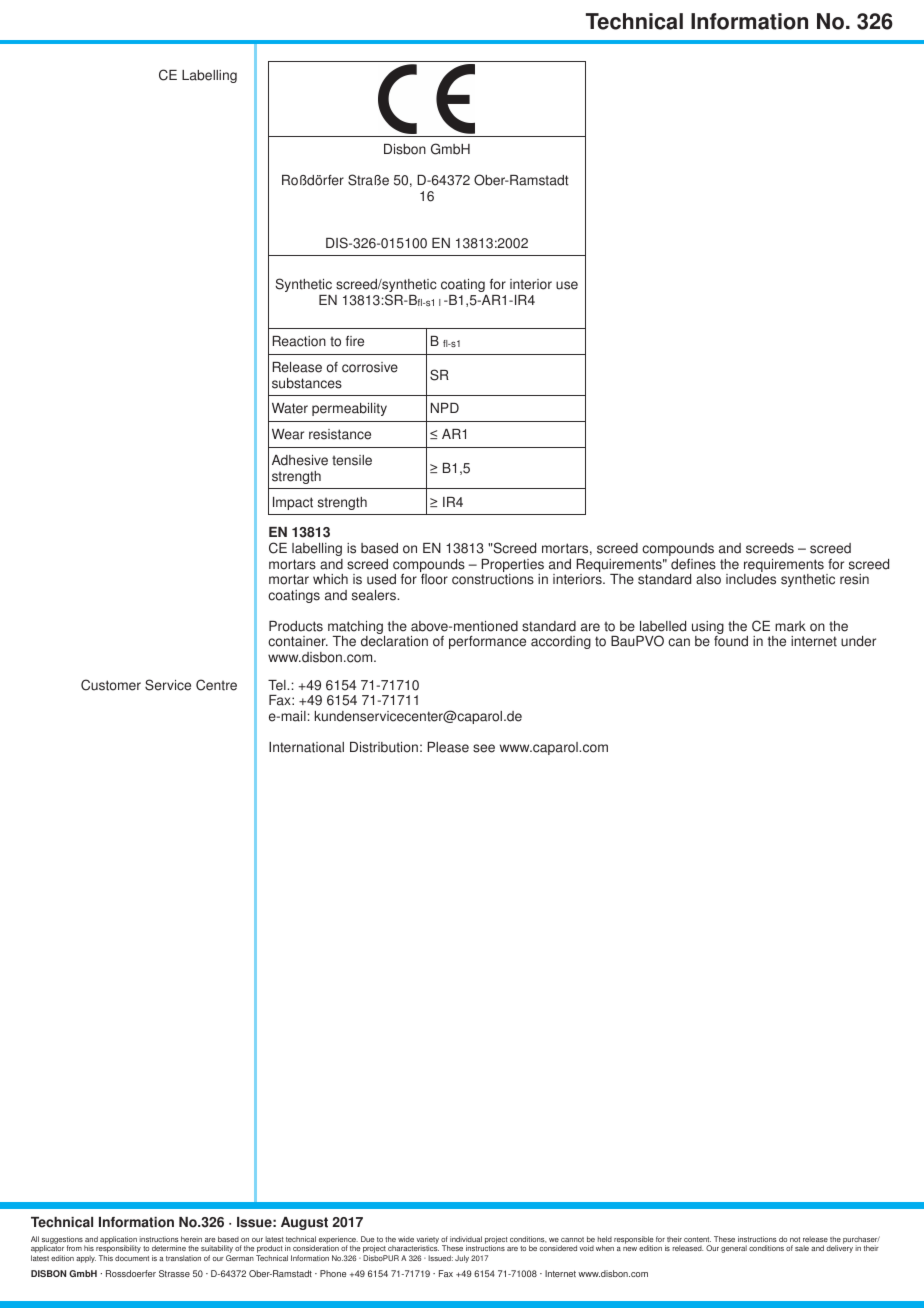 This document has height=1308, width=924. Describe the element at coordinates (306, 747) in the document. I see `International` at that location.
